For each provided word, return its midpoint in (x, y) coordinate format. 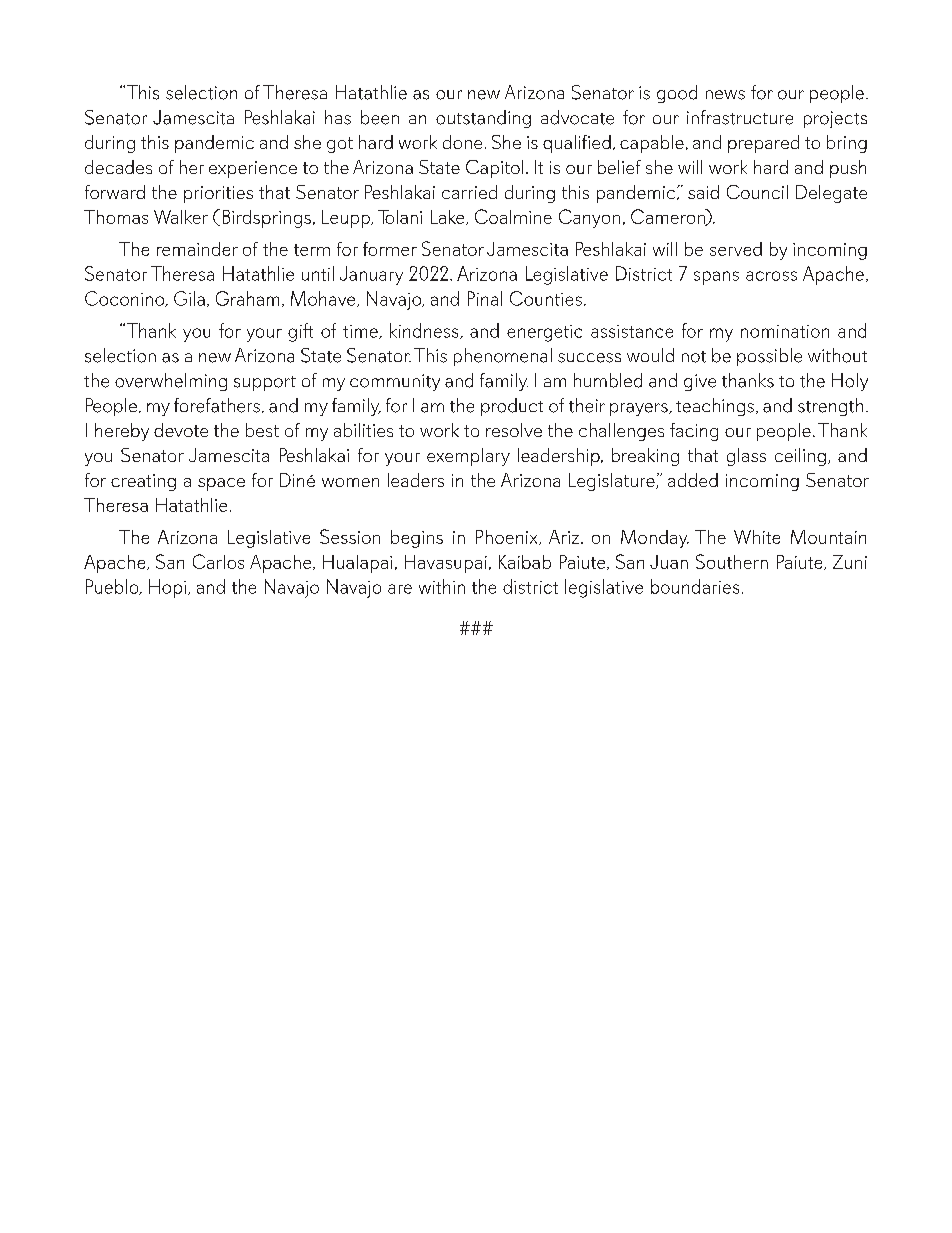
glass (746, 457)
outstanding (483, 119)
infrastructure (740, 117)
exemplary (468, 457)
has (338, 117)
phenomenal (503, 357)
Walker (181, 217)
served (736, 249)
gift (300, 332)
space (221, 484)
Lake (449, 217)
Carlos (218, 561)
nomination (785, 331)
